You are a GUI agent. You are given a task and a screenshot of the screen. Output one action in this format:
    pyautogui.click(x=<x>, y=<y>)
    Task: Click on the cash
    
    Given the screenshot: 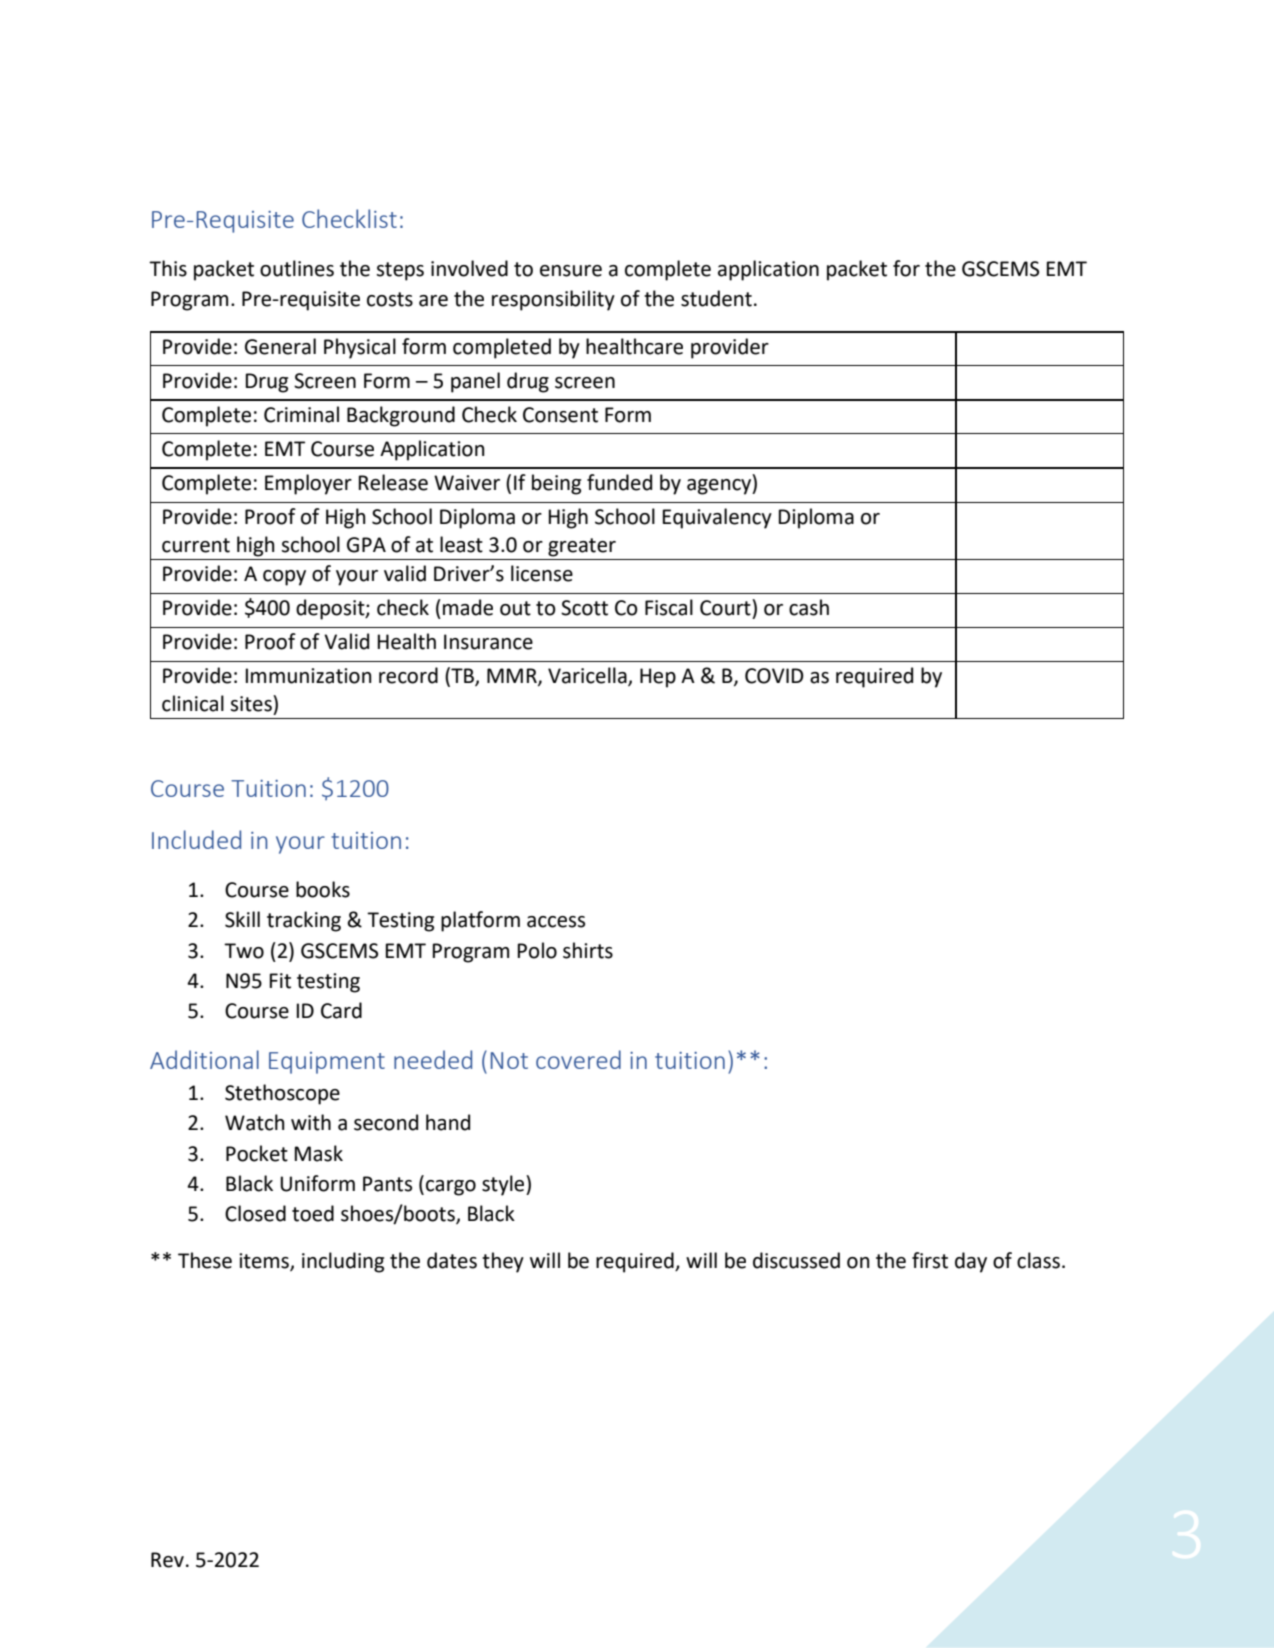 What is the action you would take?
    pyautogui.click(x=809, y=607)
